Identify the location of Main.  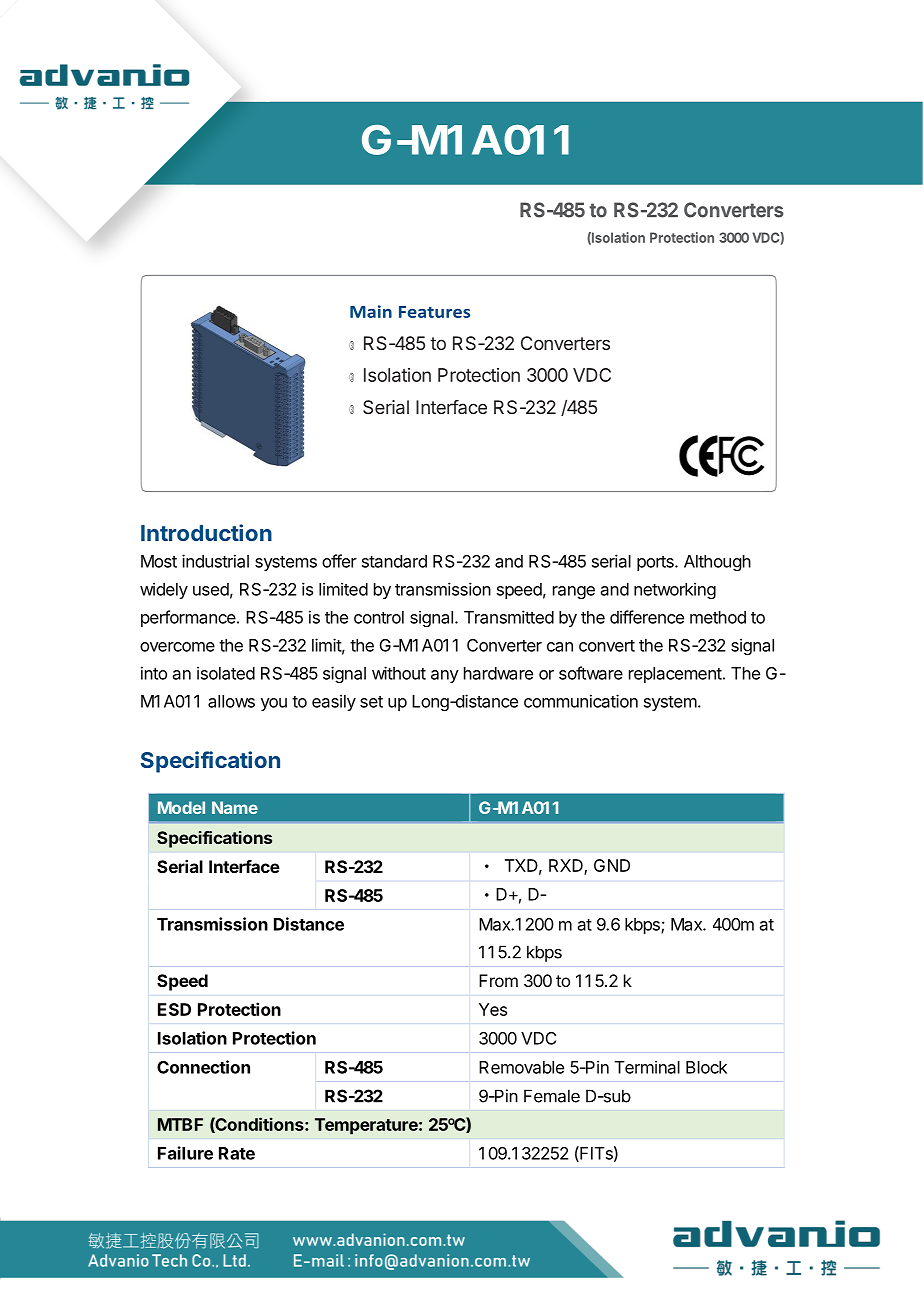
(371, 311).
